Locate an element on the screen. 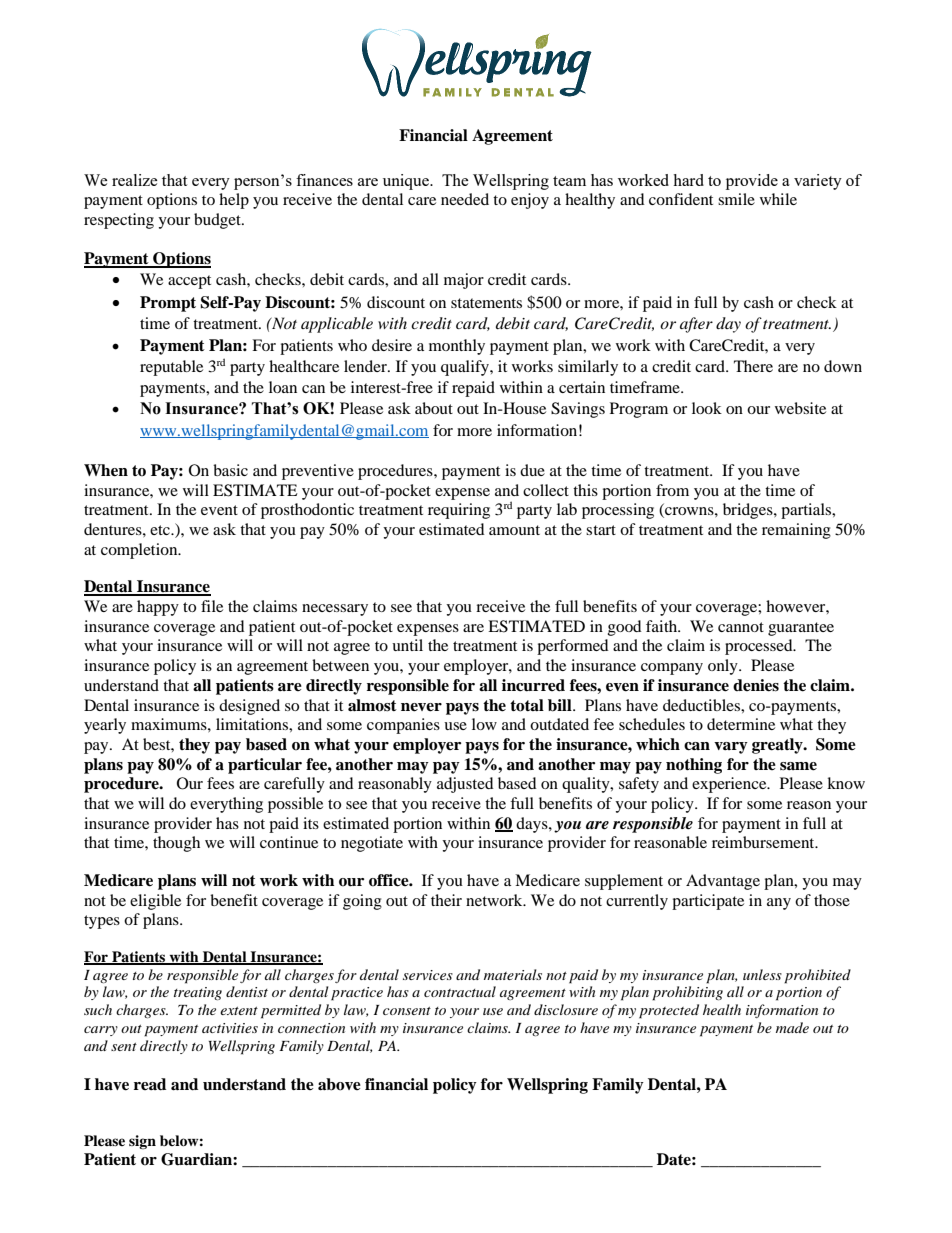 The image size is (952, 1233). smile is located at coordinates (736, 199).
